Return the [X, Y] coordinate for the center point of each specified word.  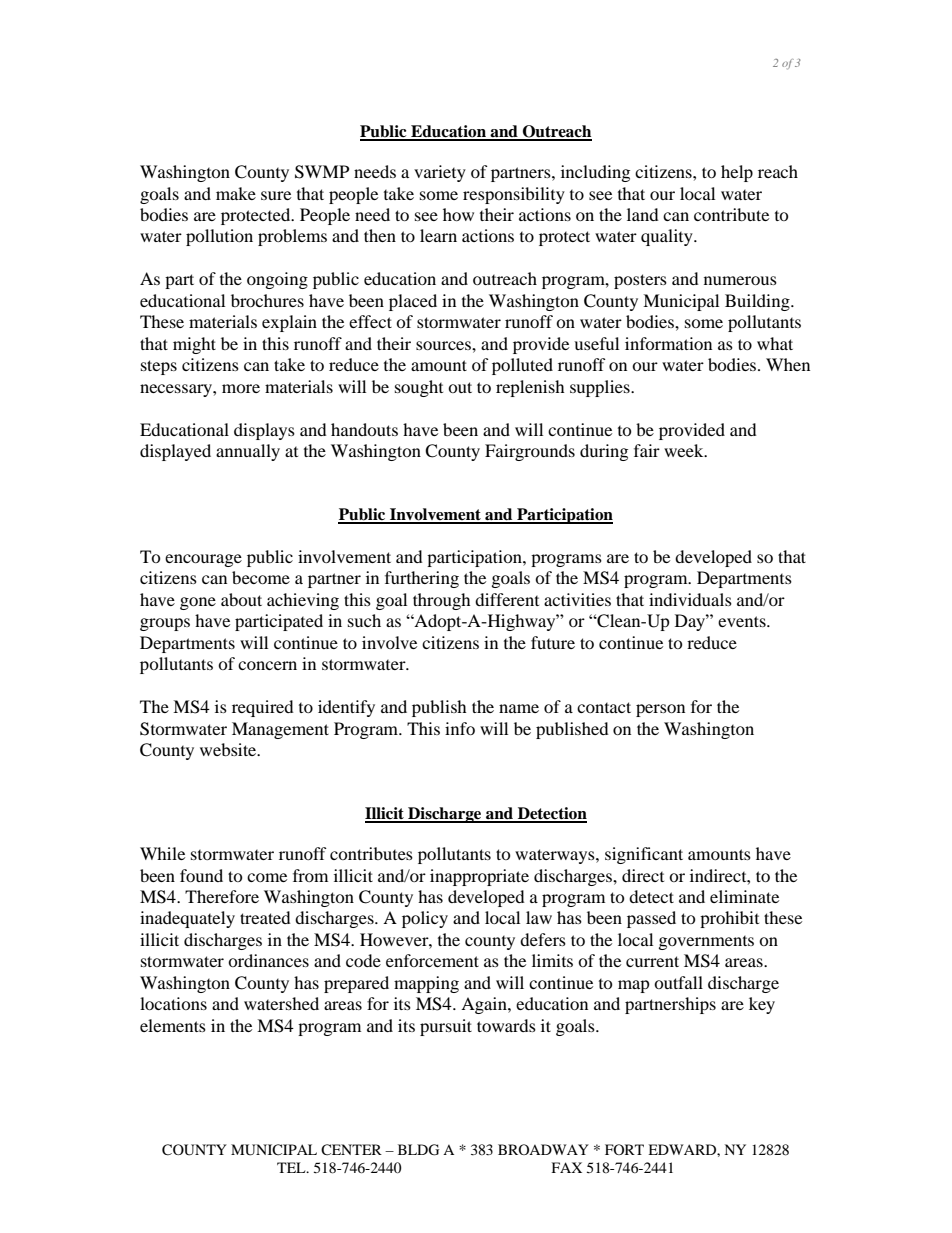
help [737, 173]
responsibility [514, 195]
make [236, 193]
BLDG [418, 1150]
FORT [624, 1149]
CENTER [351, 1150]
